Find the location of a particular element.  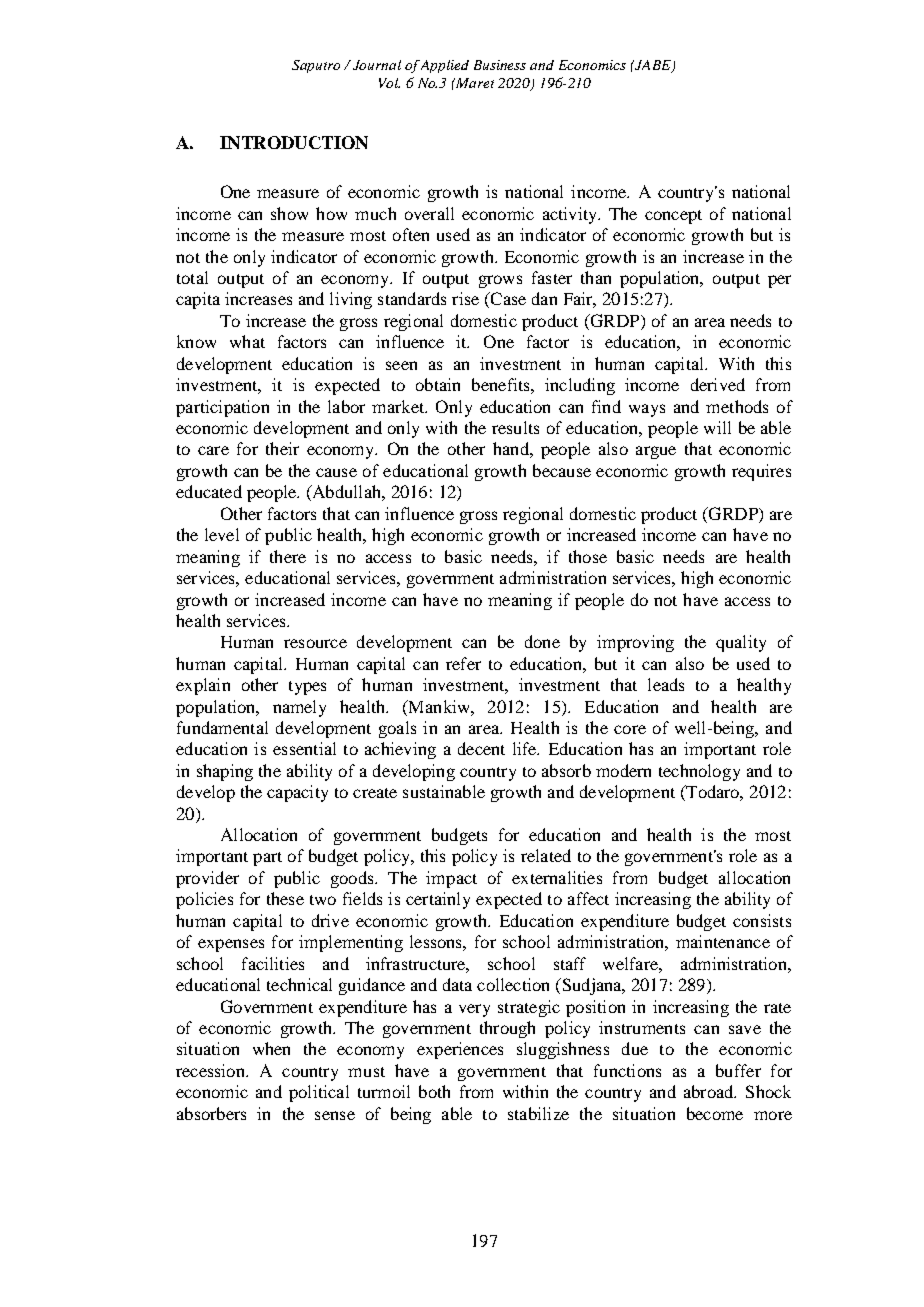

Business is located at coordinates (500, 65).
